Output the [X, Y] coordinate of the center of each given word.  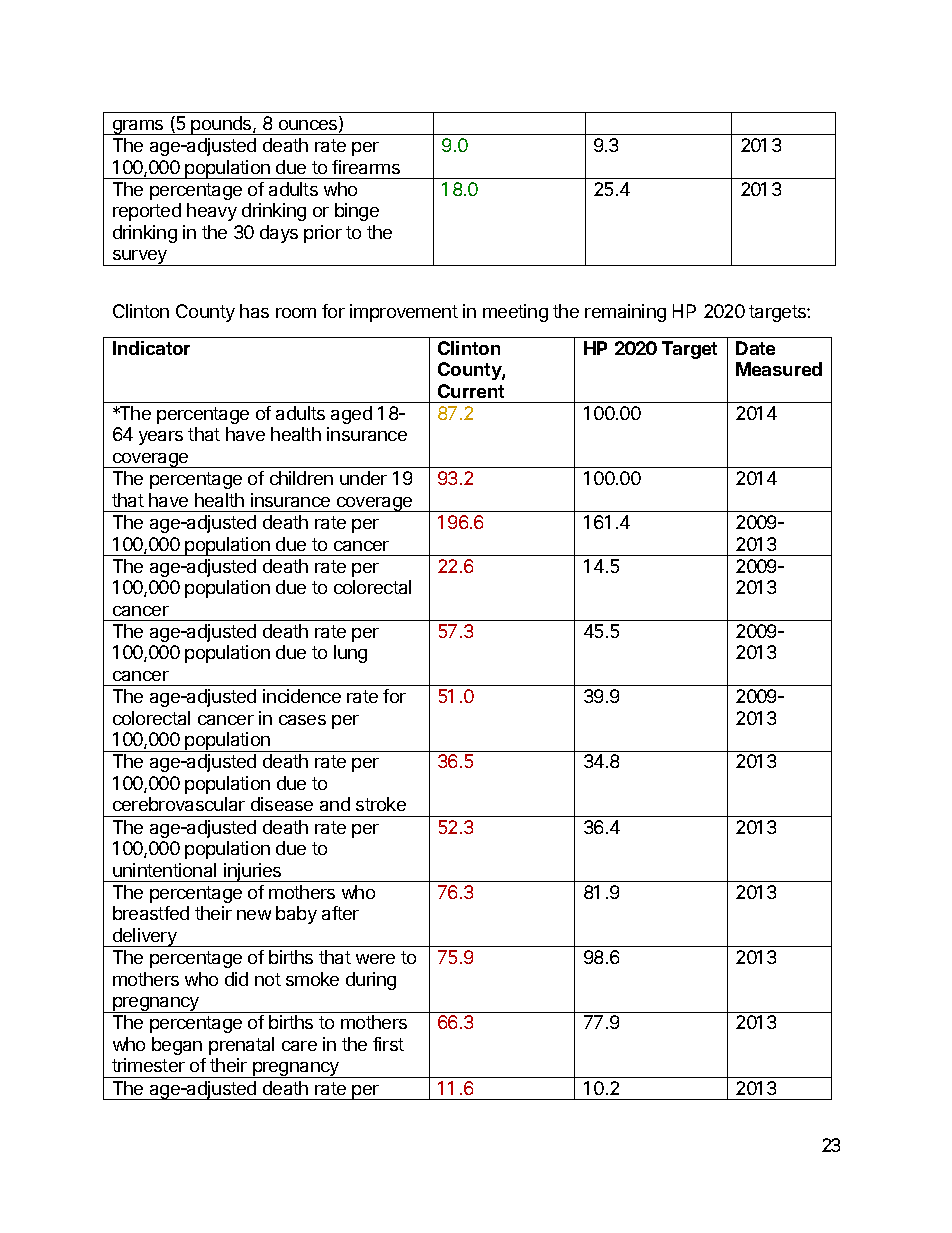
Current [471, 391]
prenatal [241, 1046]
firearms [366, 167]
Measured [779, 369]
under [363, 478]
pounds [222, 125]
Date [755, 348]
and [335, 804]
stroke [381, 804]
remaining [625, 313]
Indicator [151, 348]
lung [350, 654]
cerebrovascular [179, 804]
